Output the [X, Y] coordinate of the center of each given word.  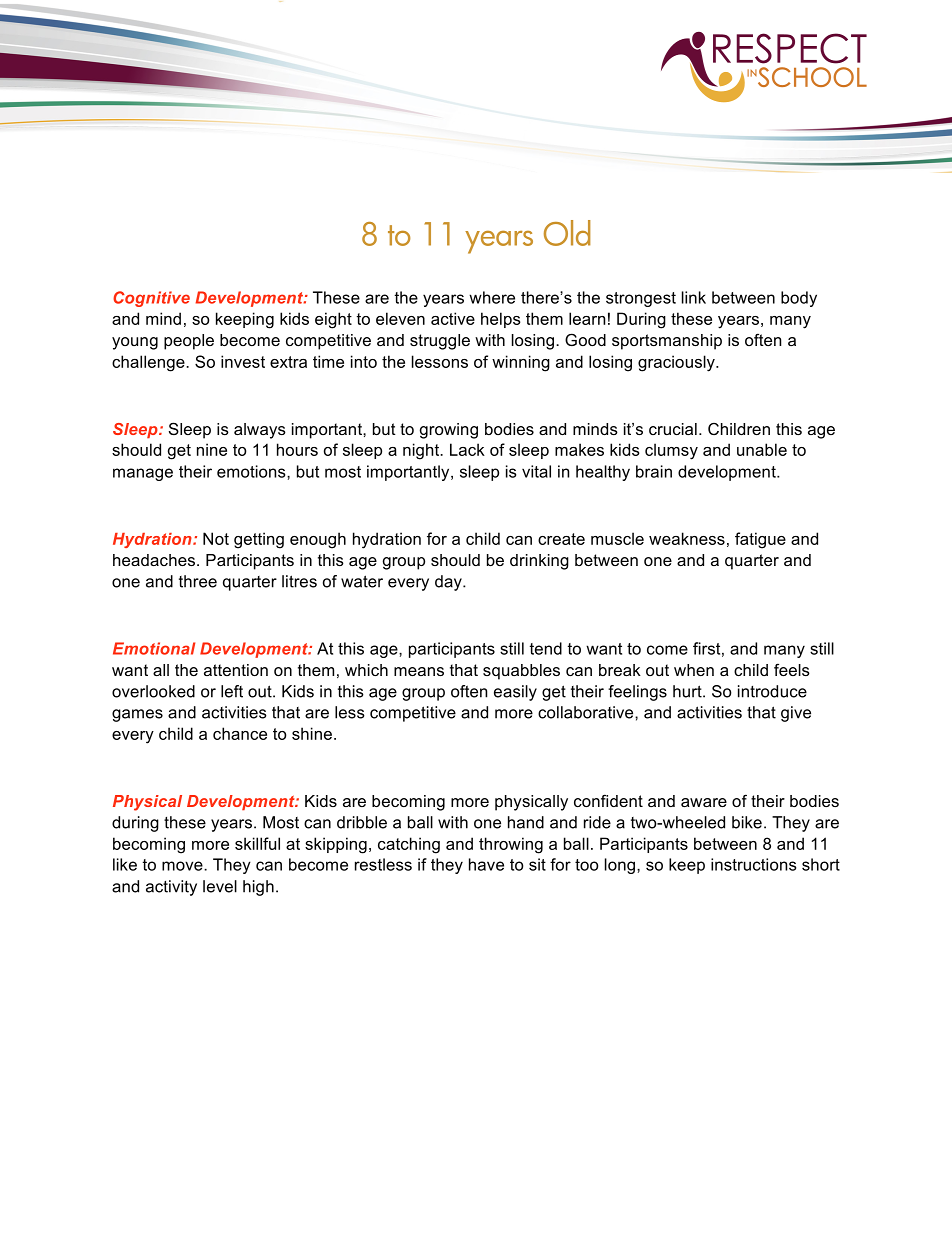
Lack [467, 449]
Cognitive [151, 299]
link [694, 297]
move [183, 866]
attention [236, 670]
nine [212, 449]
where [492, 297]
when [694, 670]
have [486, 864]
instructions [753, 864]
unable [762, 449]
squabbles [521, 672]
